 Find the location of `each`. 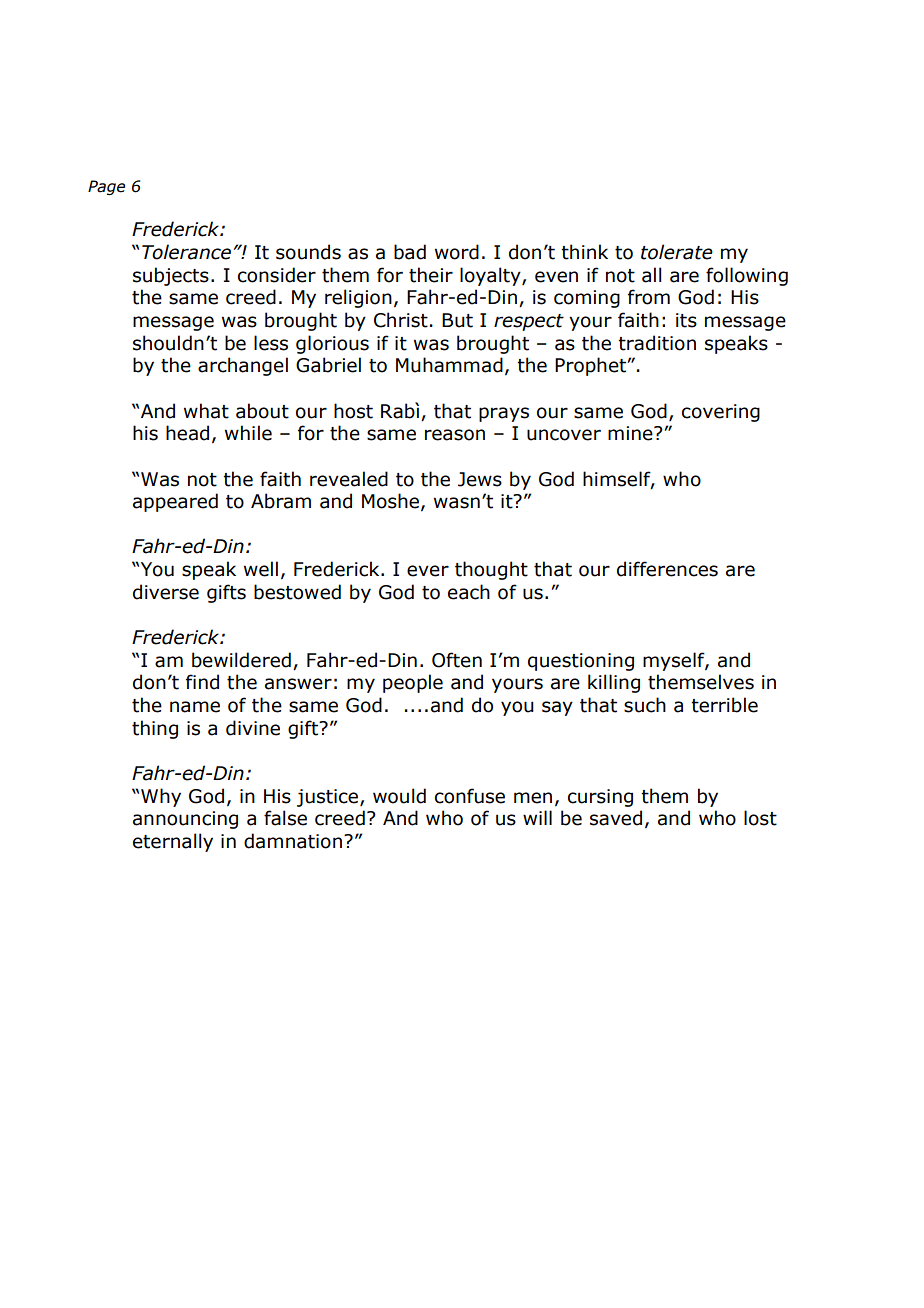

each is located at coordinates (469, 592).
